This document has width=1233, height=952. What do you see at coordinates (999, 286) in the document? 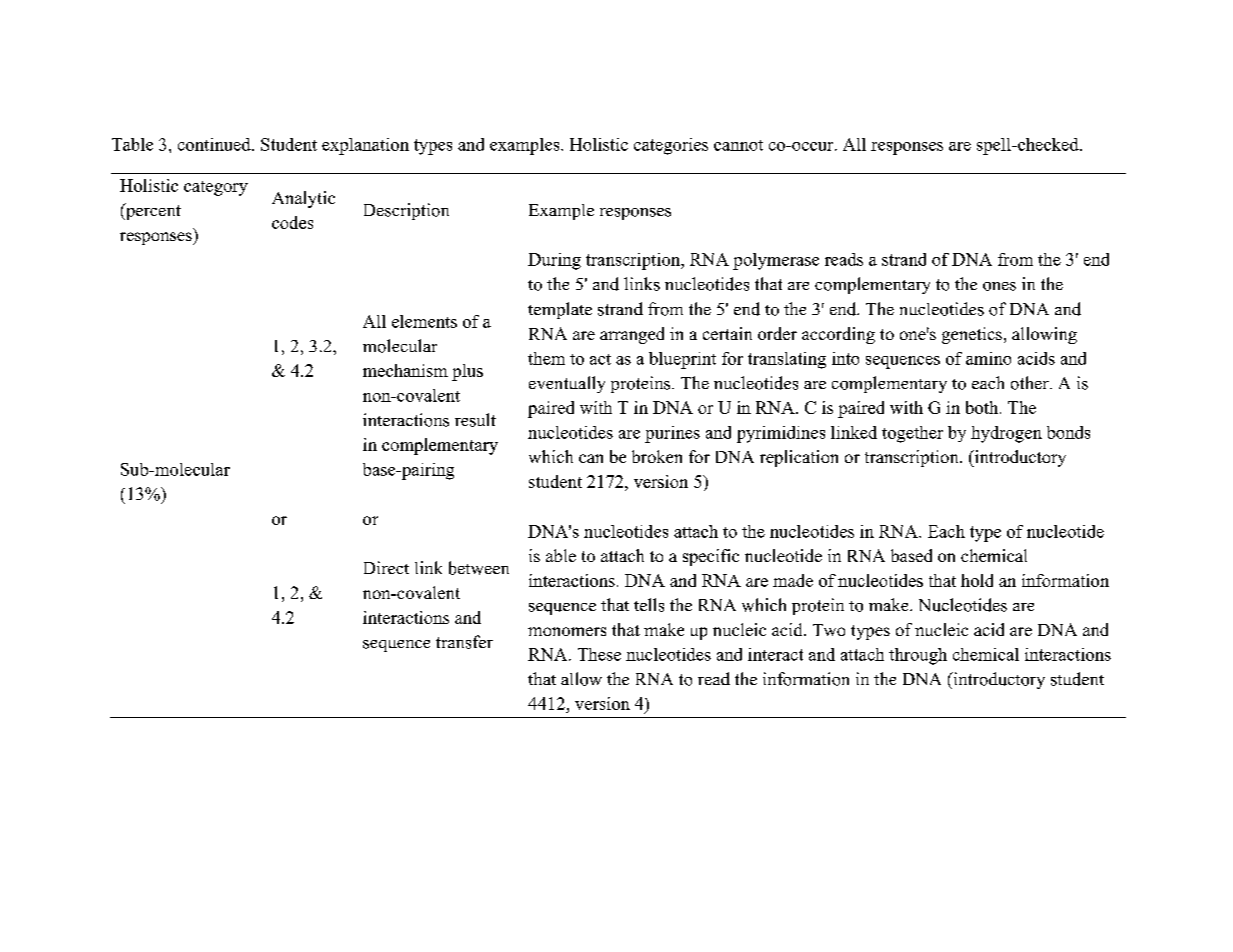
I see `ones` at bounding box center [999, 286].
